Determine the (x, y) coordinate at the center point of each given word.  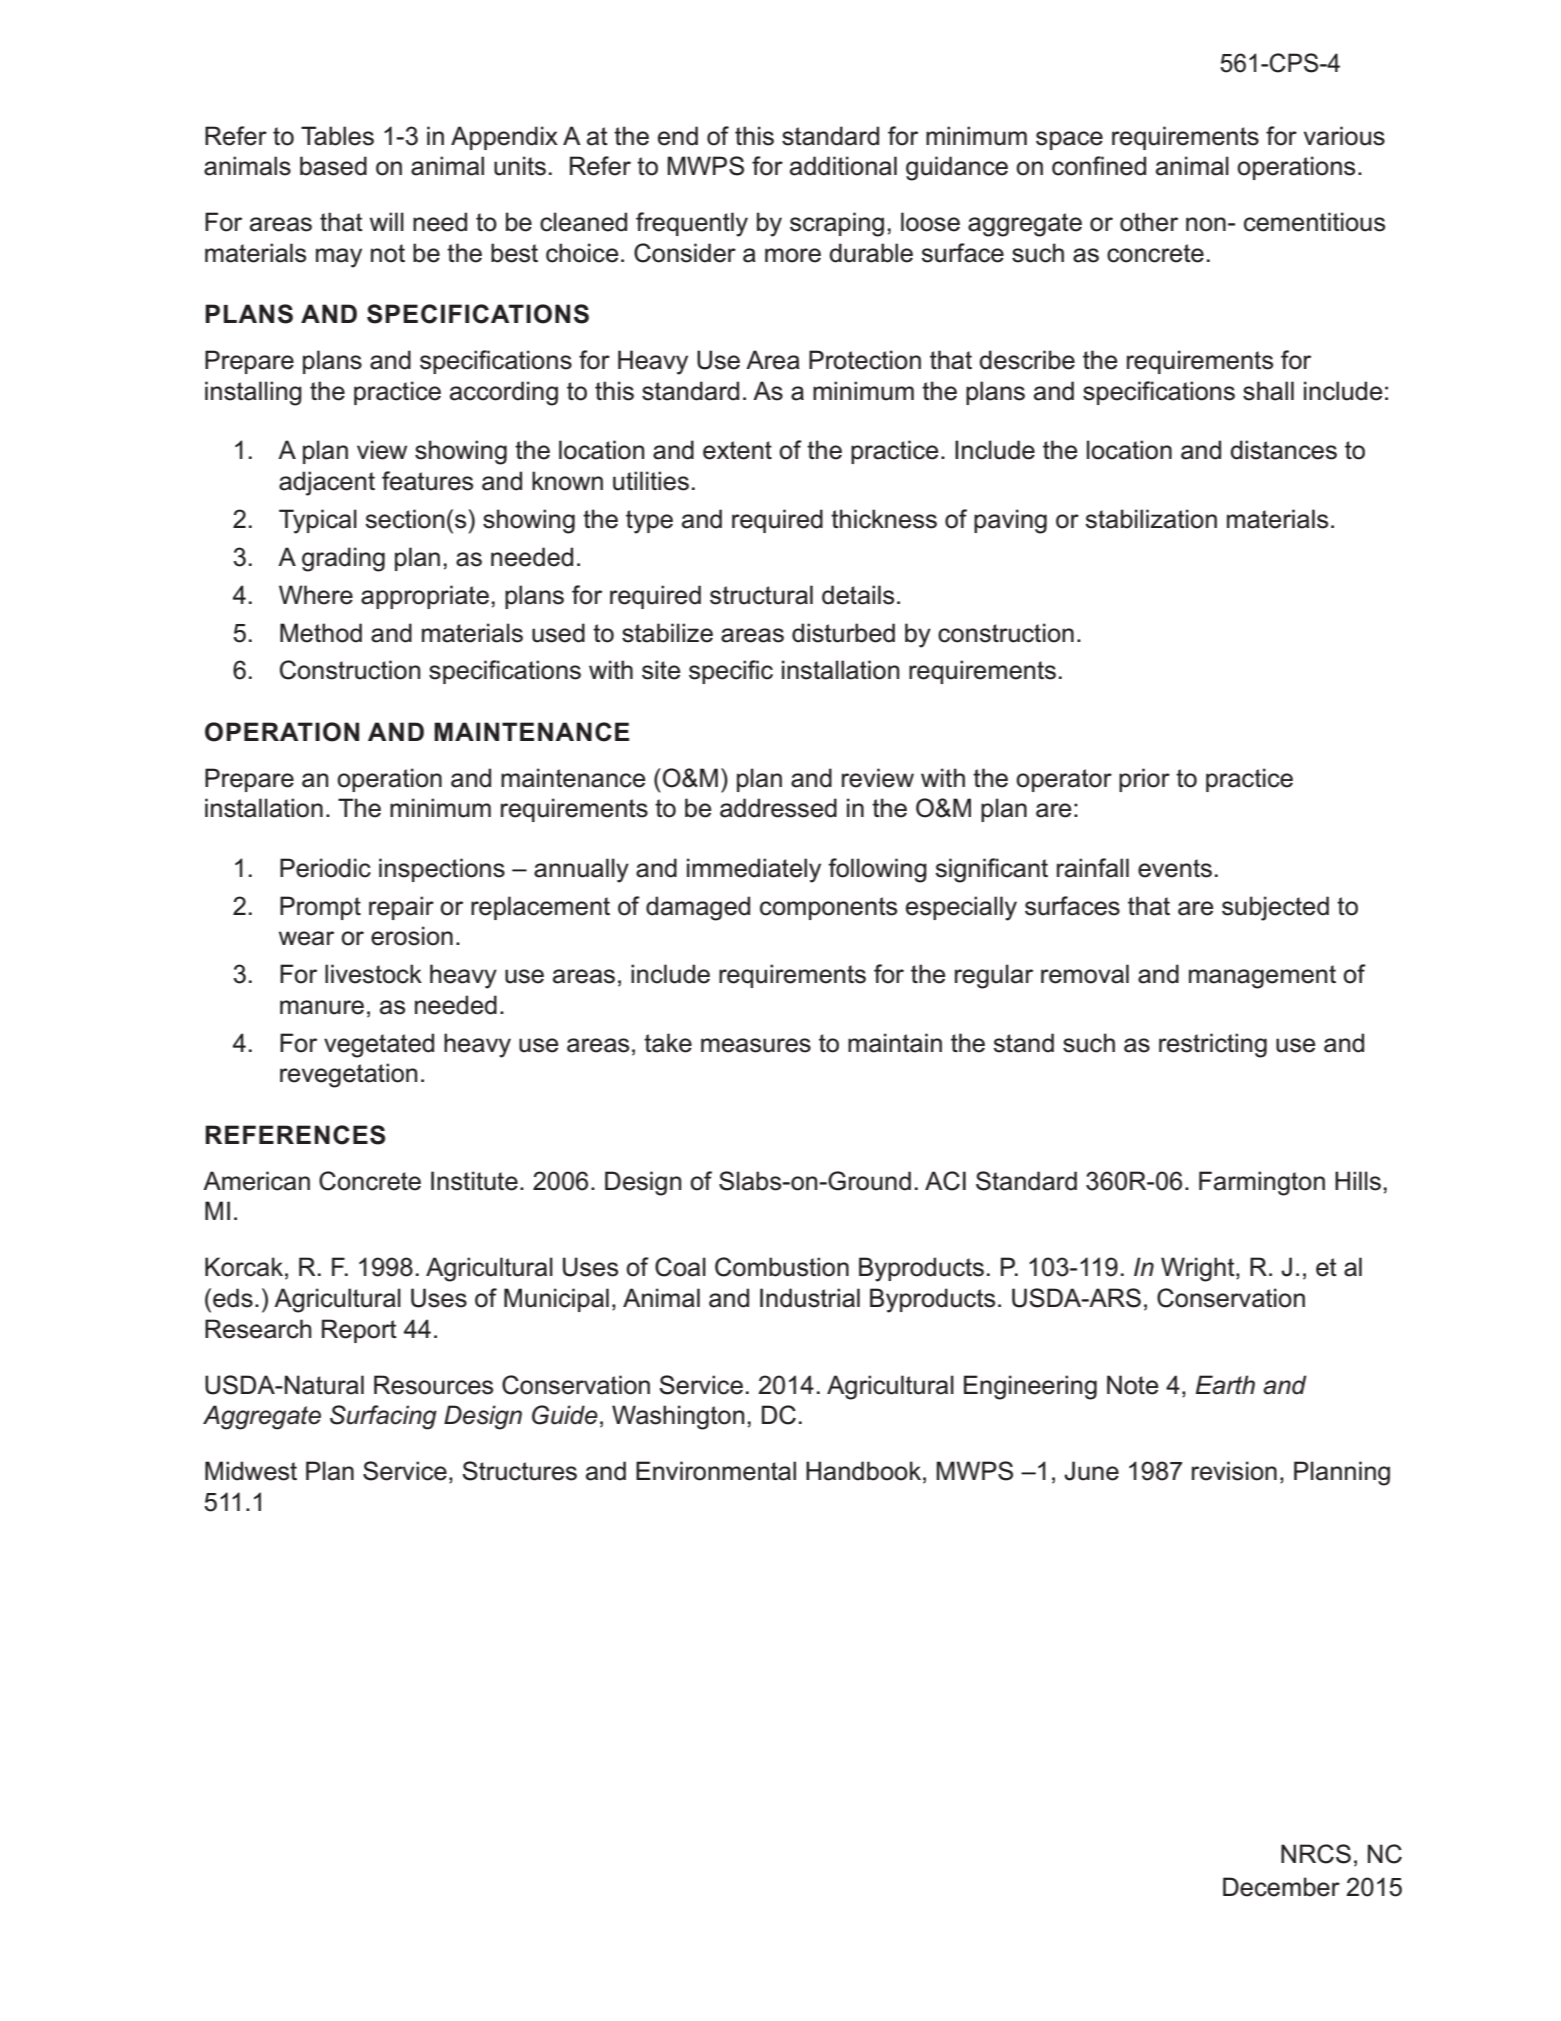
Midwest (251, 1471)
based (333, 166)
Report (359, 1331)
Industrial (810, 1298)
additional (843, 166)
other (1149, 222)
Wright (1199, 1269)
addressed (778, 808)
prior (1144, 780)
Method (321, 633)
